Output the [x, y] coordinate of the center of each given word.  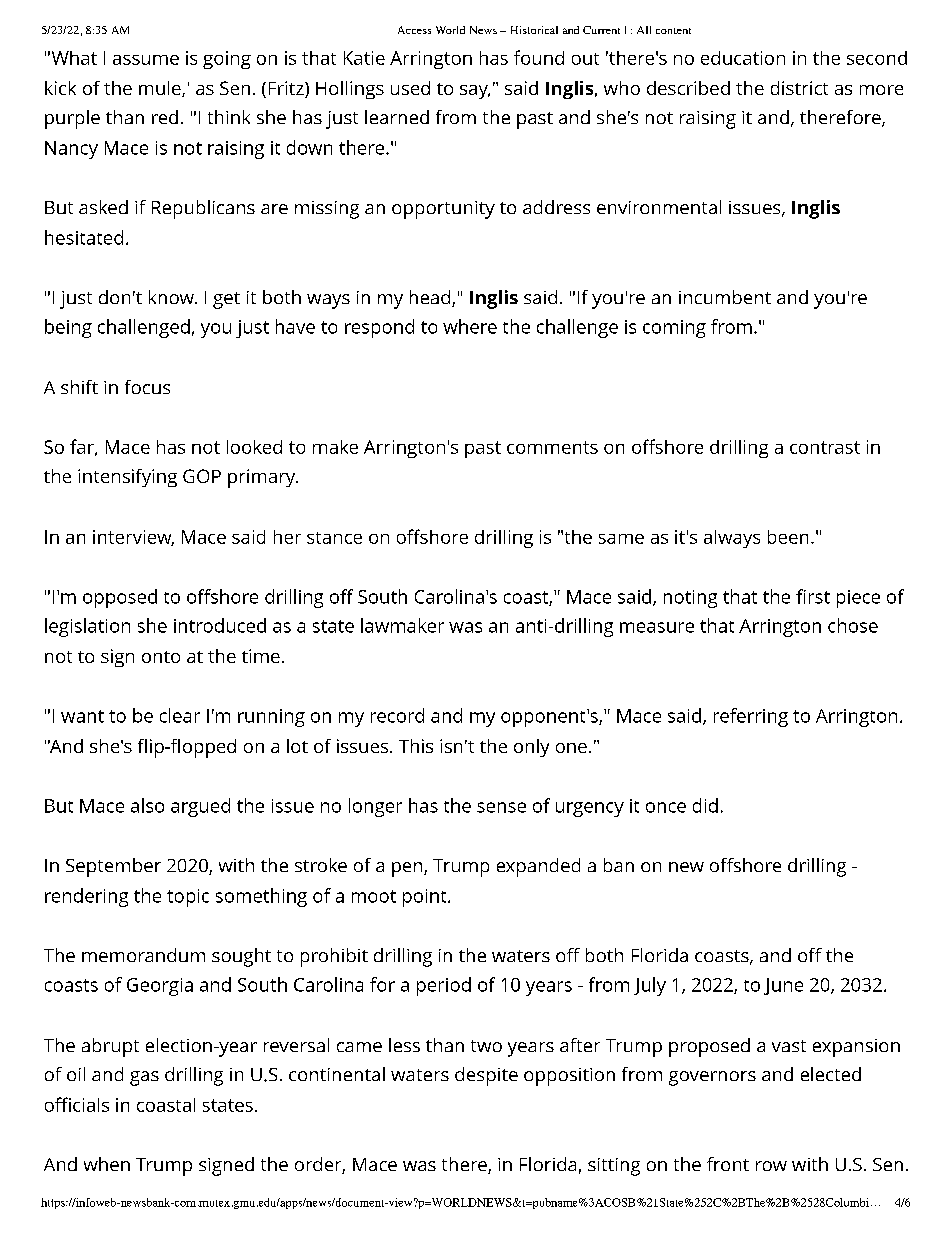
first [813, 596]
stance [334, 538]
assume [146, 60]
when [107, 1164]
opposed [120, 598]
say [475, 92]
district [799, 88]
